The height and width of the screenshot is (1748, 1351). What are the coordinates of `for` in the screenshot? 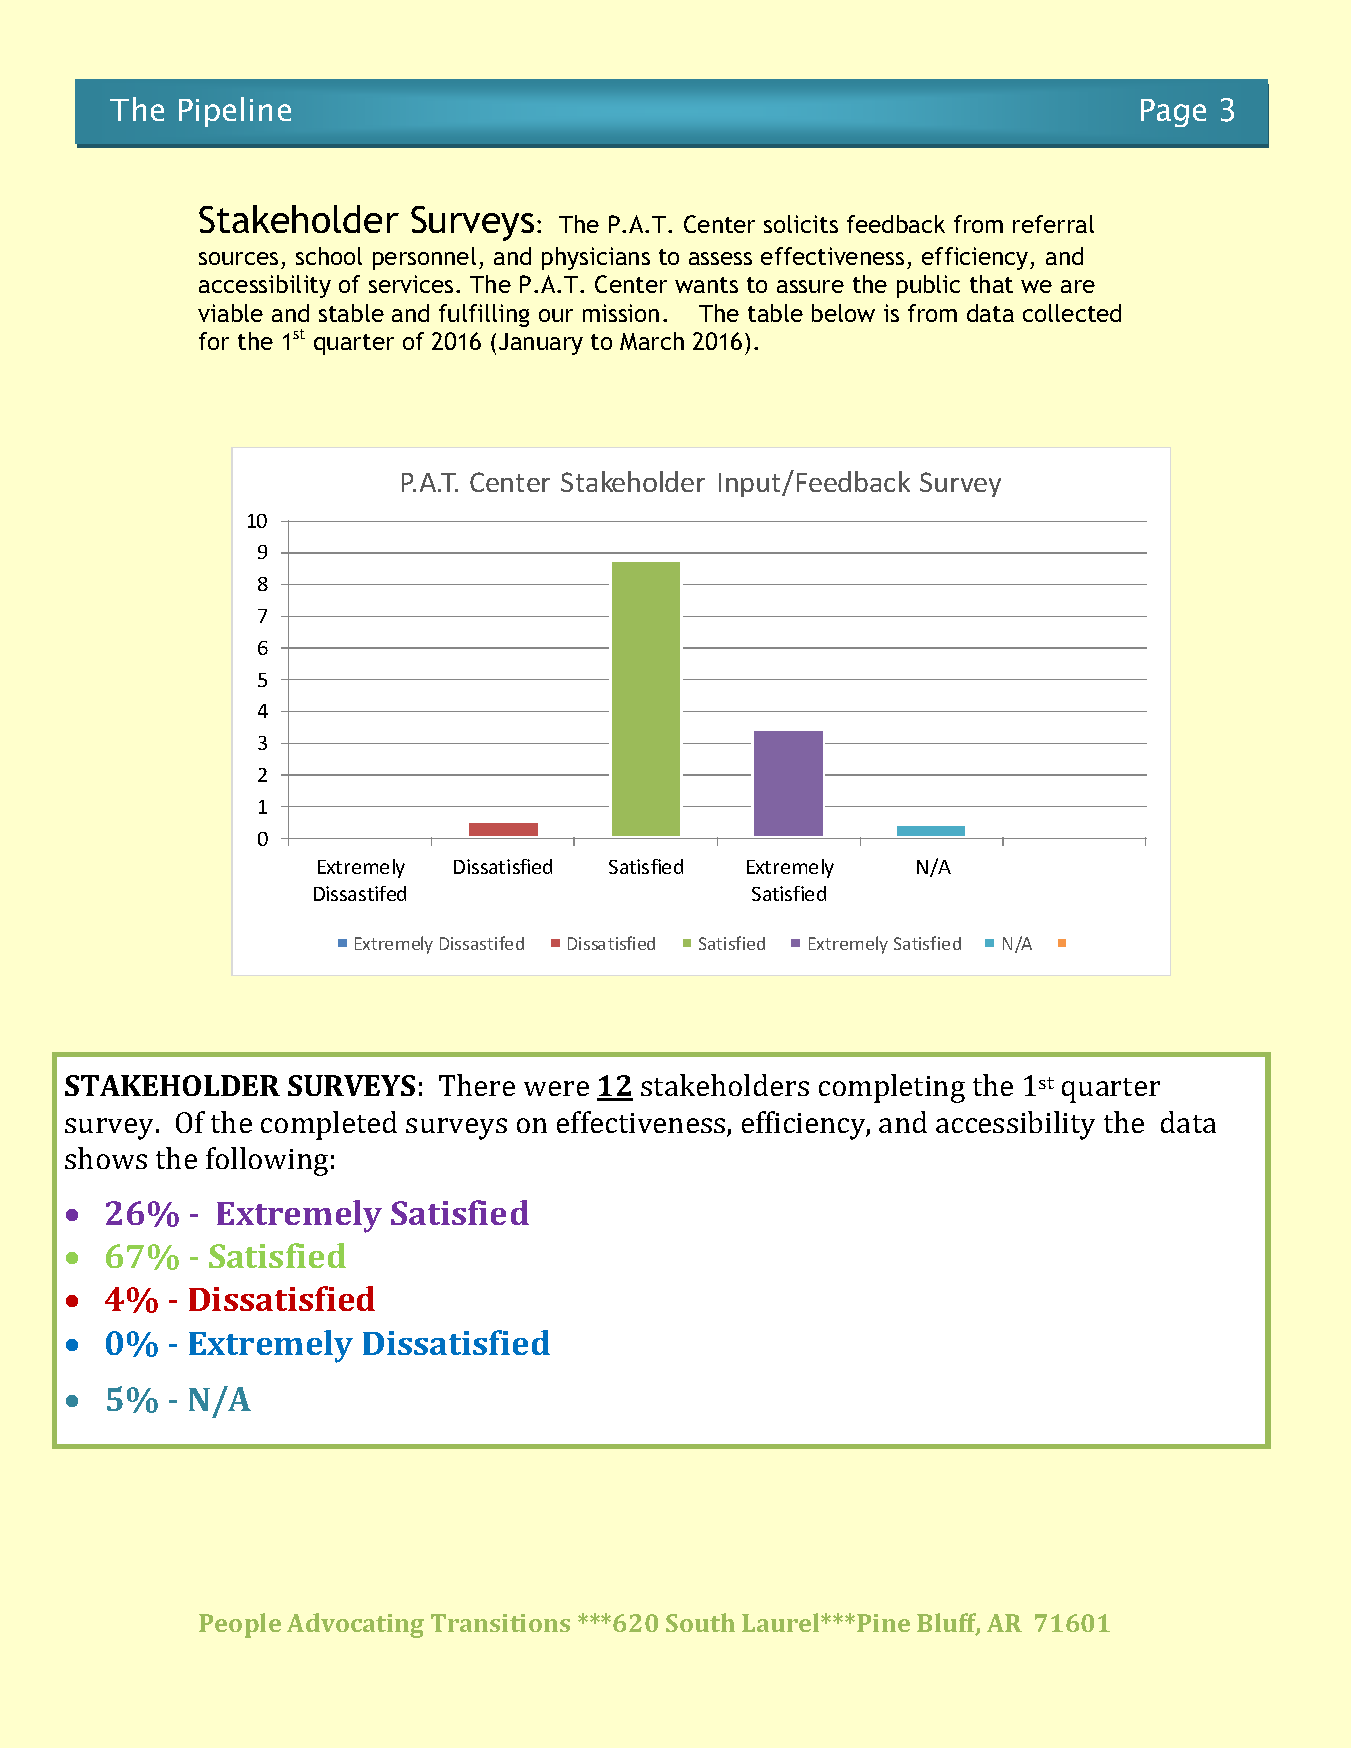 It's located at (214, 341).
